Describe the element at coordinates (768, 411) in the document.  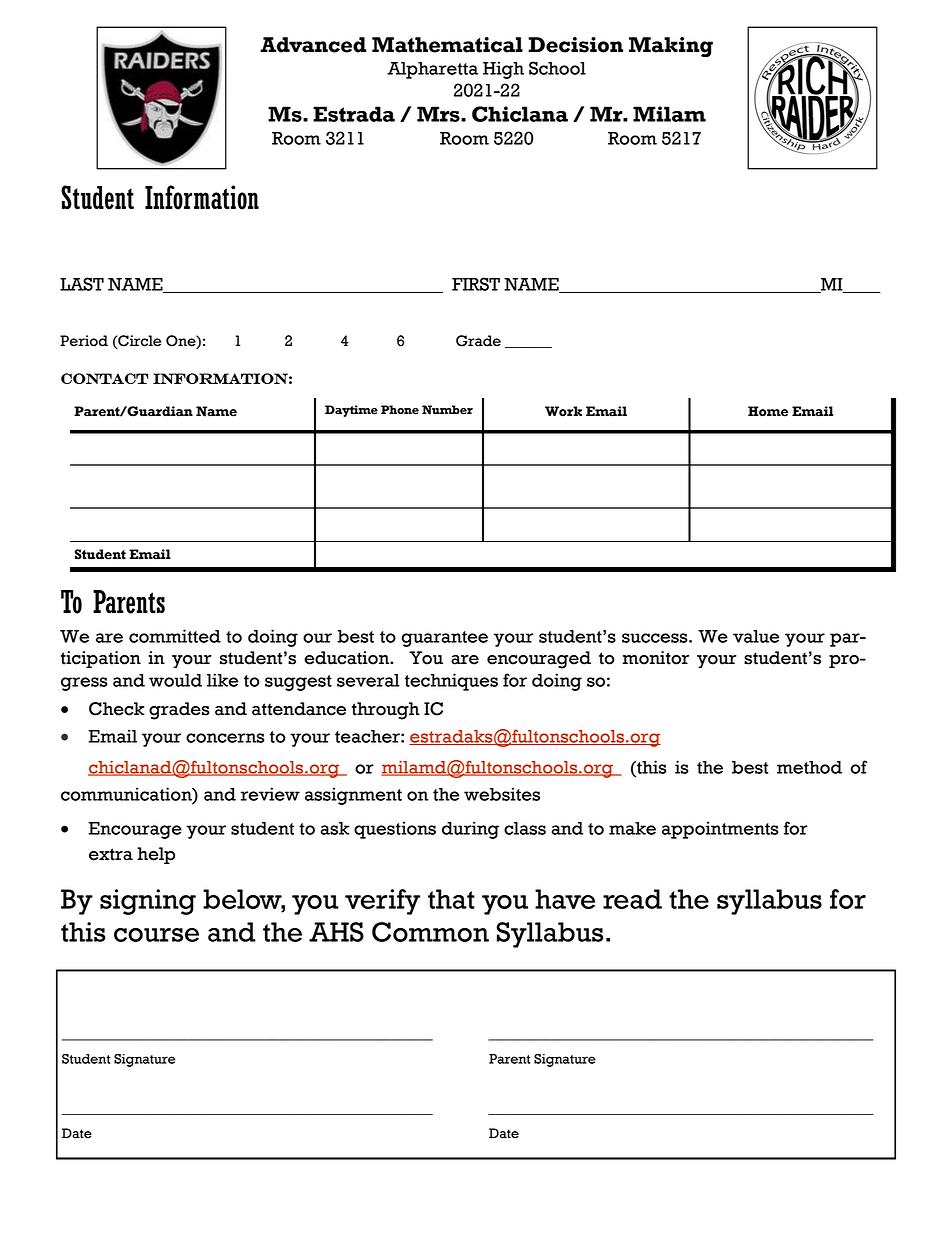
I see `Home` at that location.
